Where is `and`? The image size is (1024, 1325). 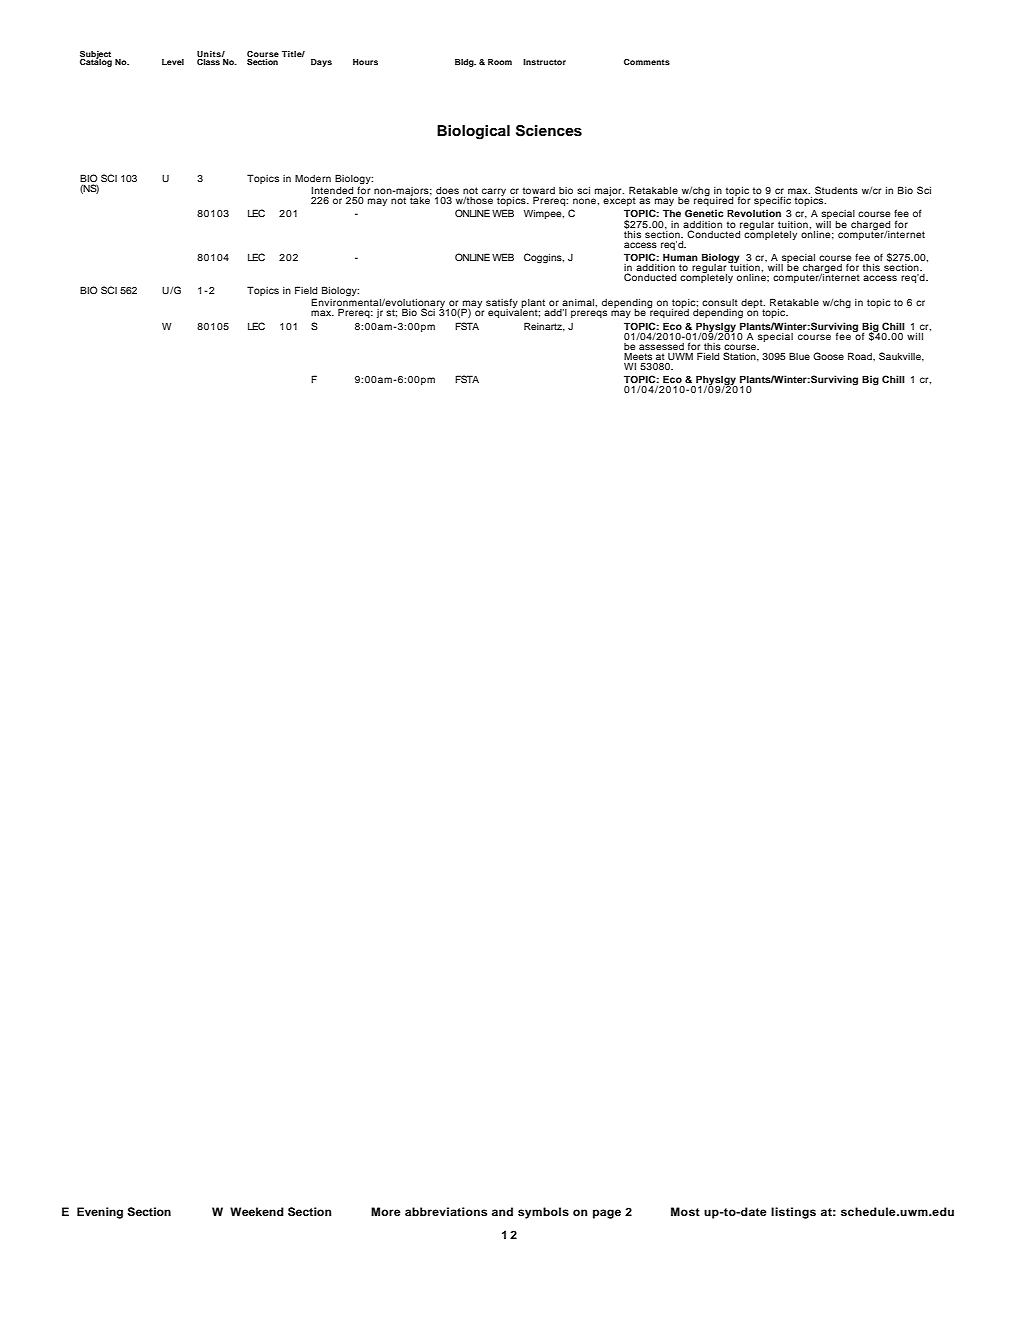 and is located at coordinates (502, 1211).
